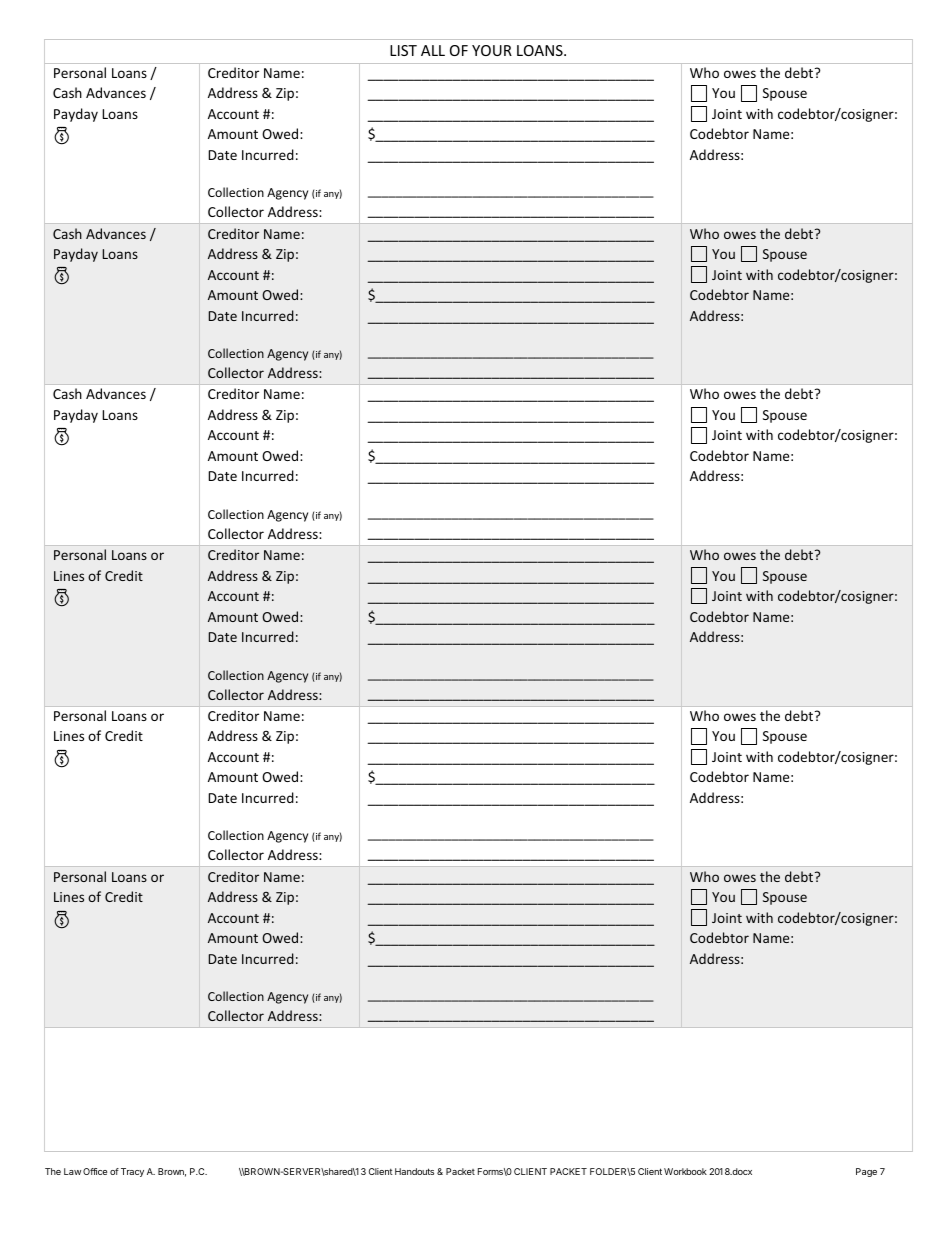 Image resolution: width=952 pixels, height=1233 pixels. I want to click on ALL, so click(433, 50).
